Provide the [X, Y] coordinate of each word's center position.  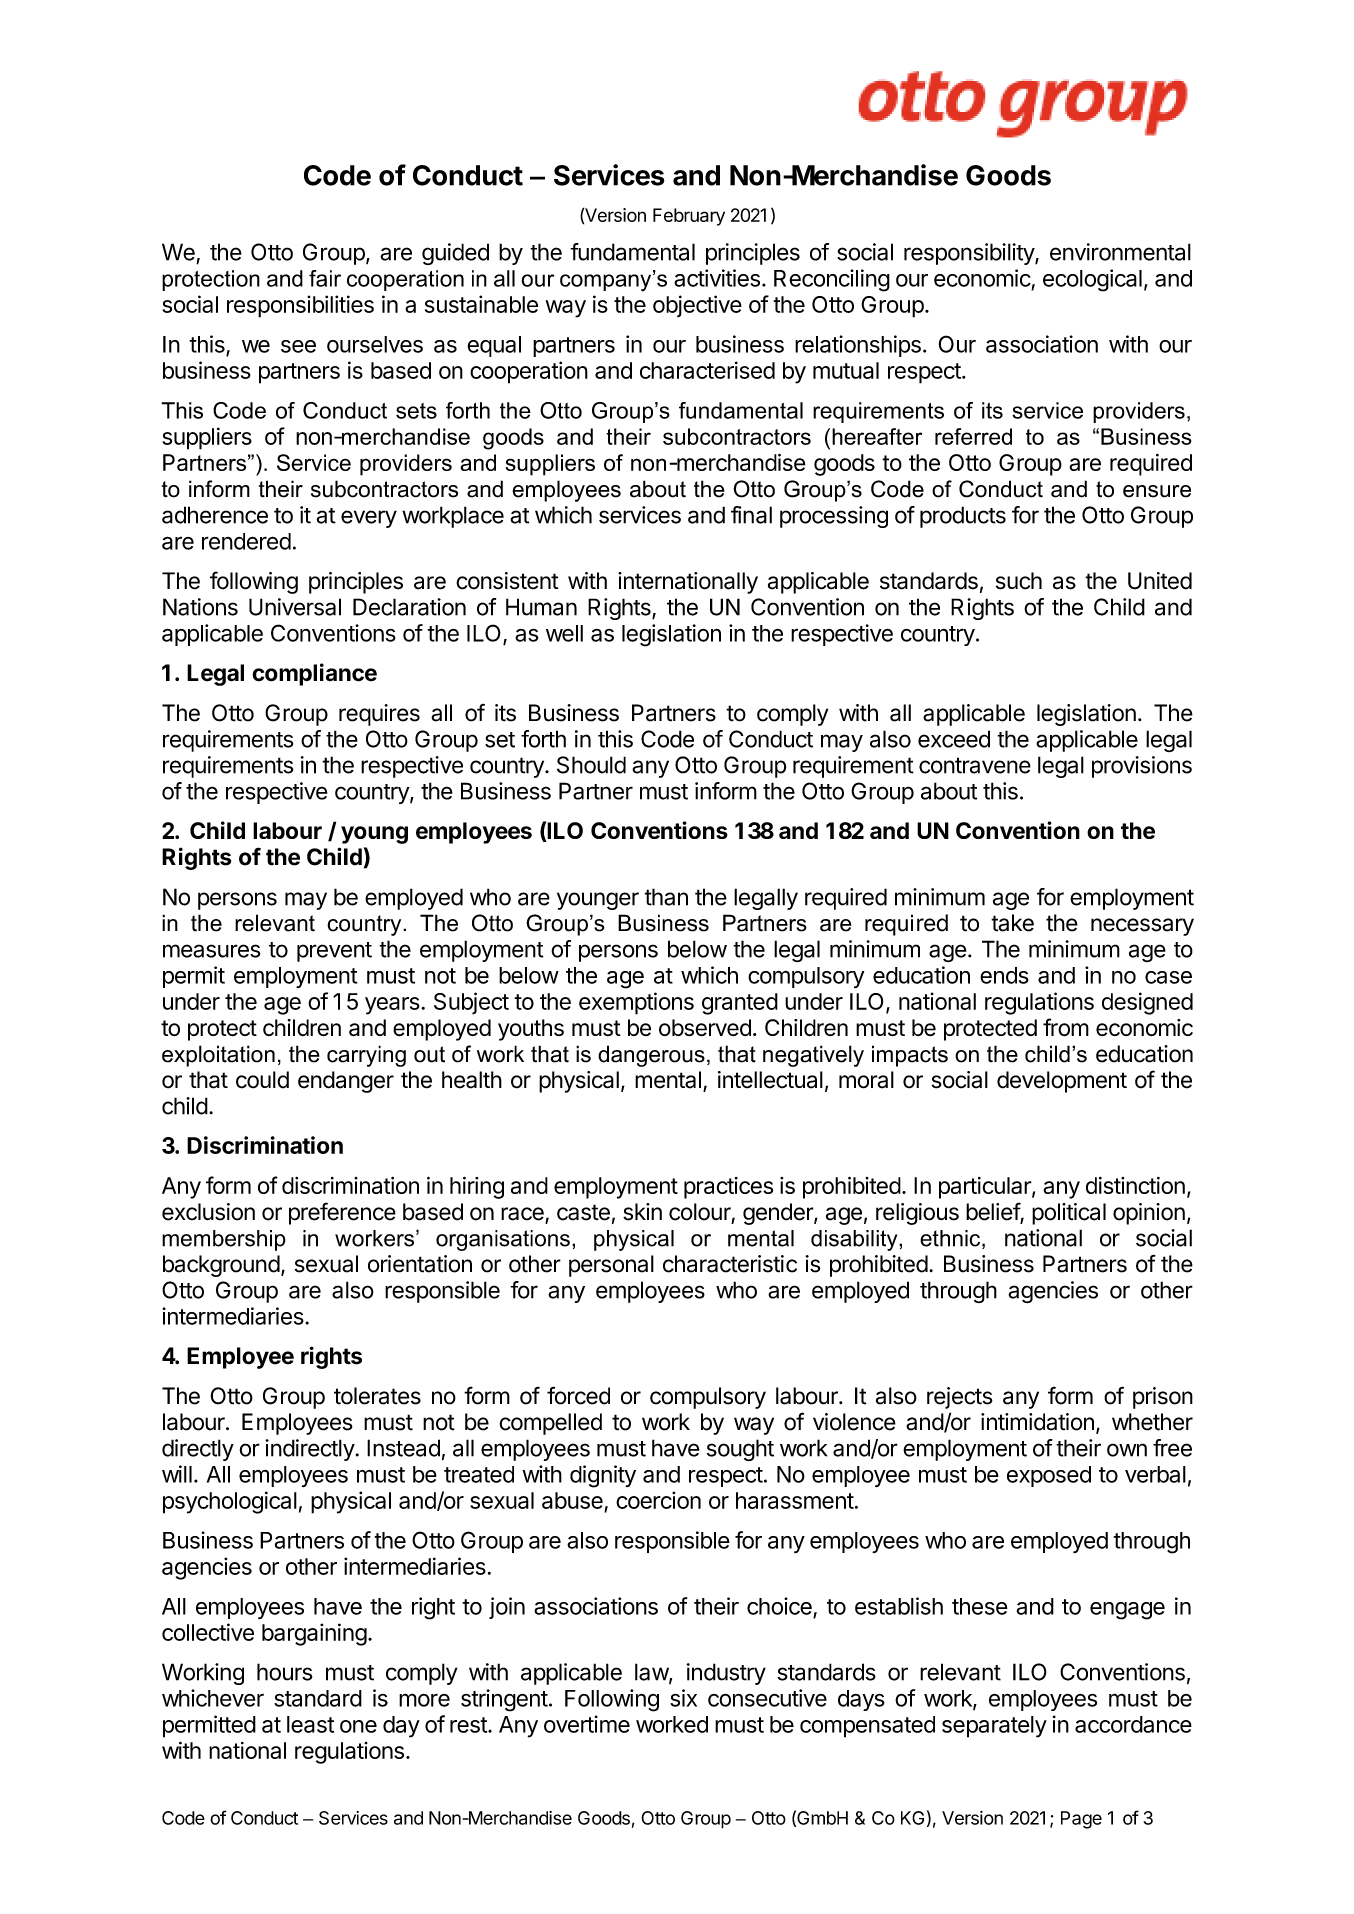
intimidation [1037, 1422]
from [1066, 1027]
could [262, 1080]
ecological [1092, 280]
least [310, 1724]
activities [717, 278]
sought [740, 1450]
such [1019, 581]
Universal [295, 607]
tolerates [377, 1396]
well [564, 633]
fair [325, 278]
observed [705, 1027]
